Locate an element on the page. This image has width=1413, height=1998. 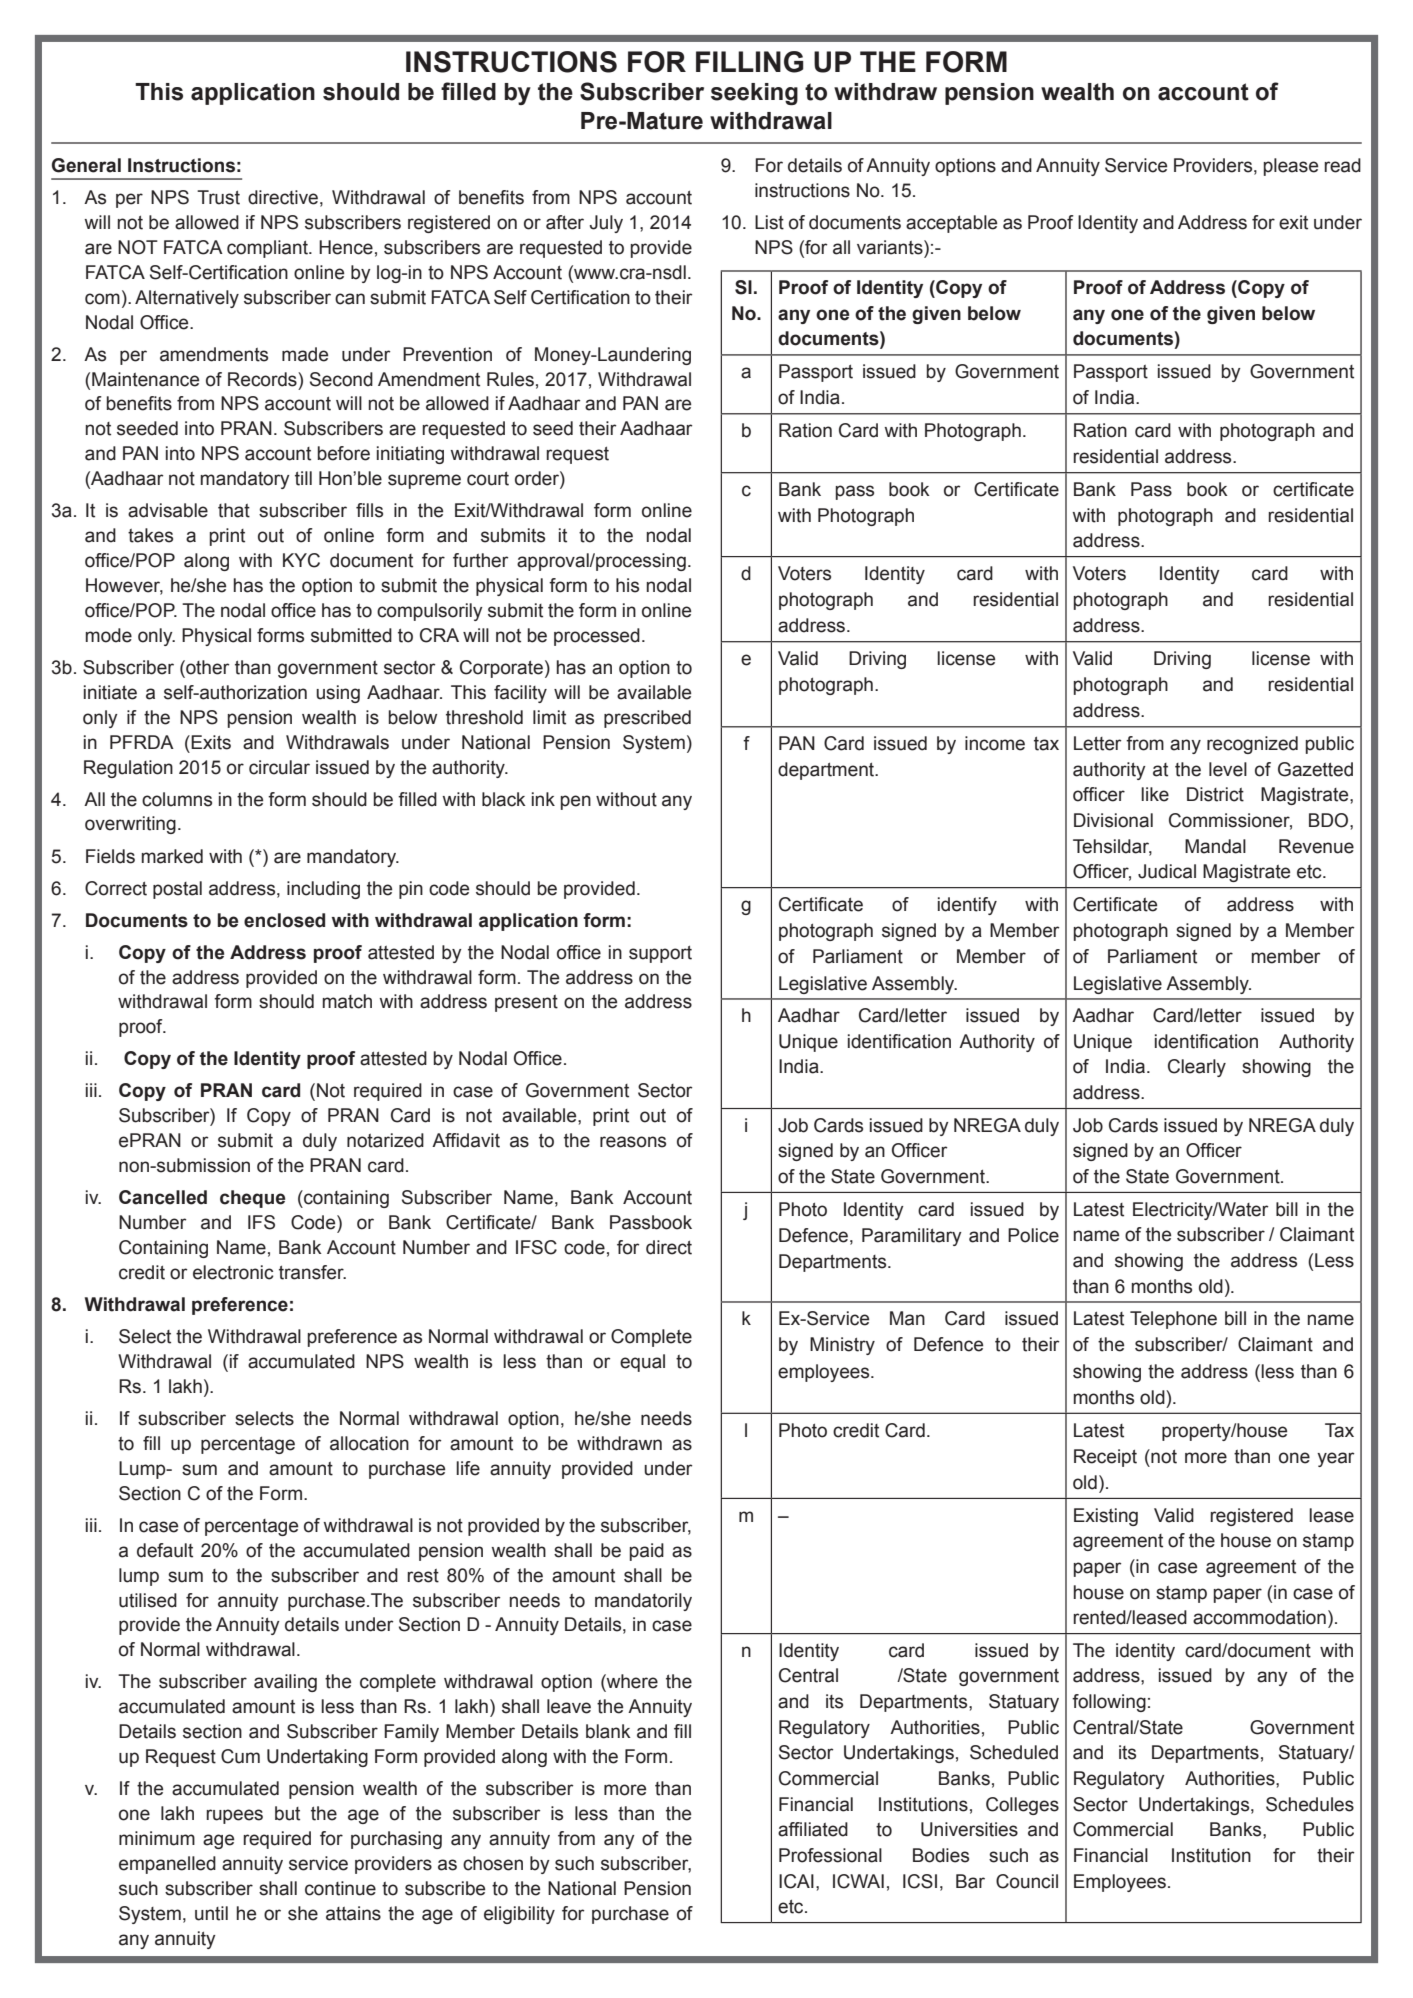
Trust is located at coordinates (218, 197).
